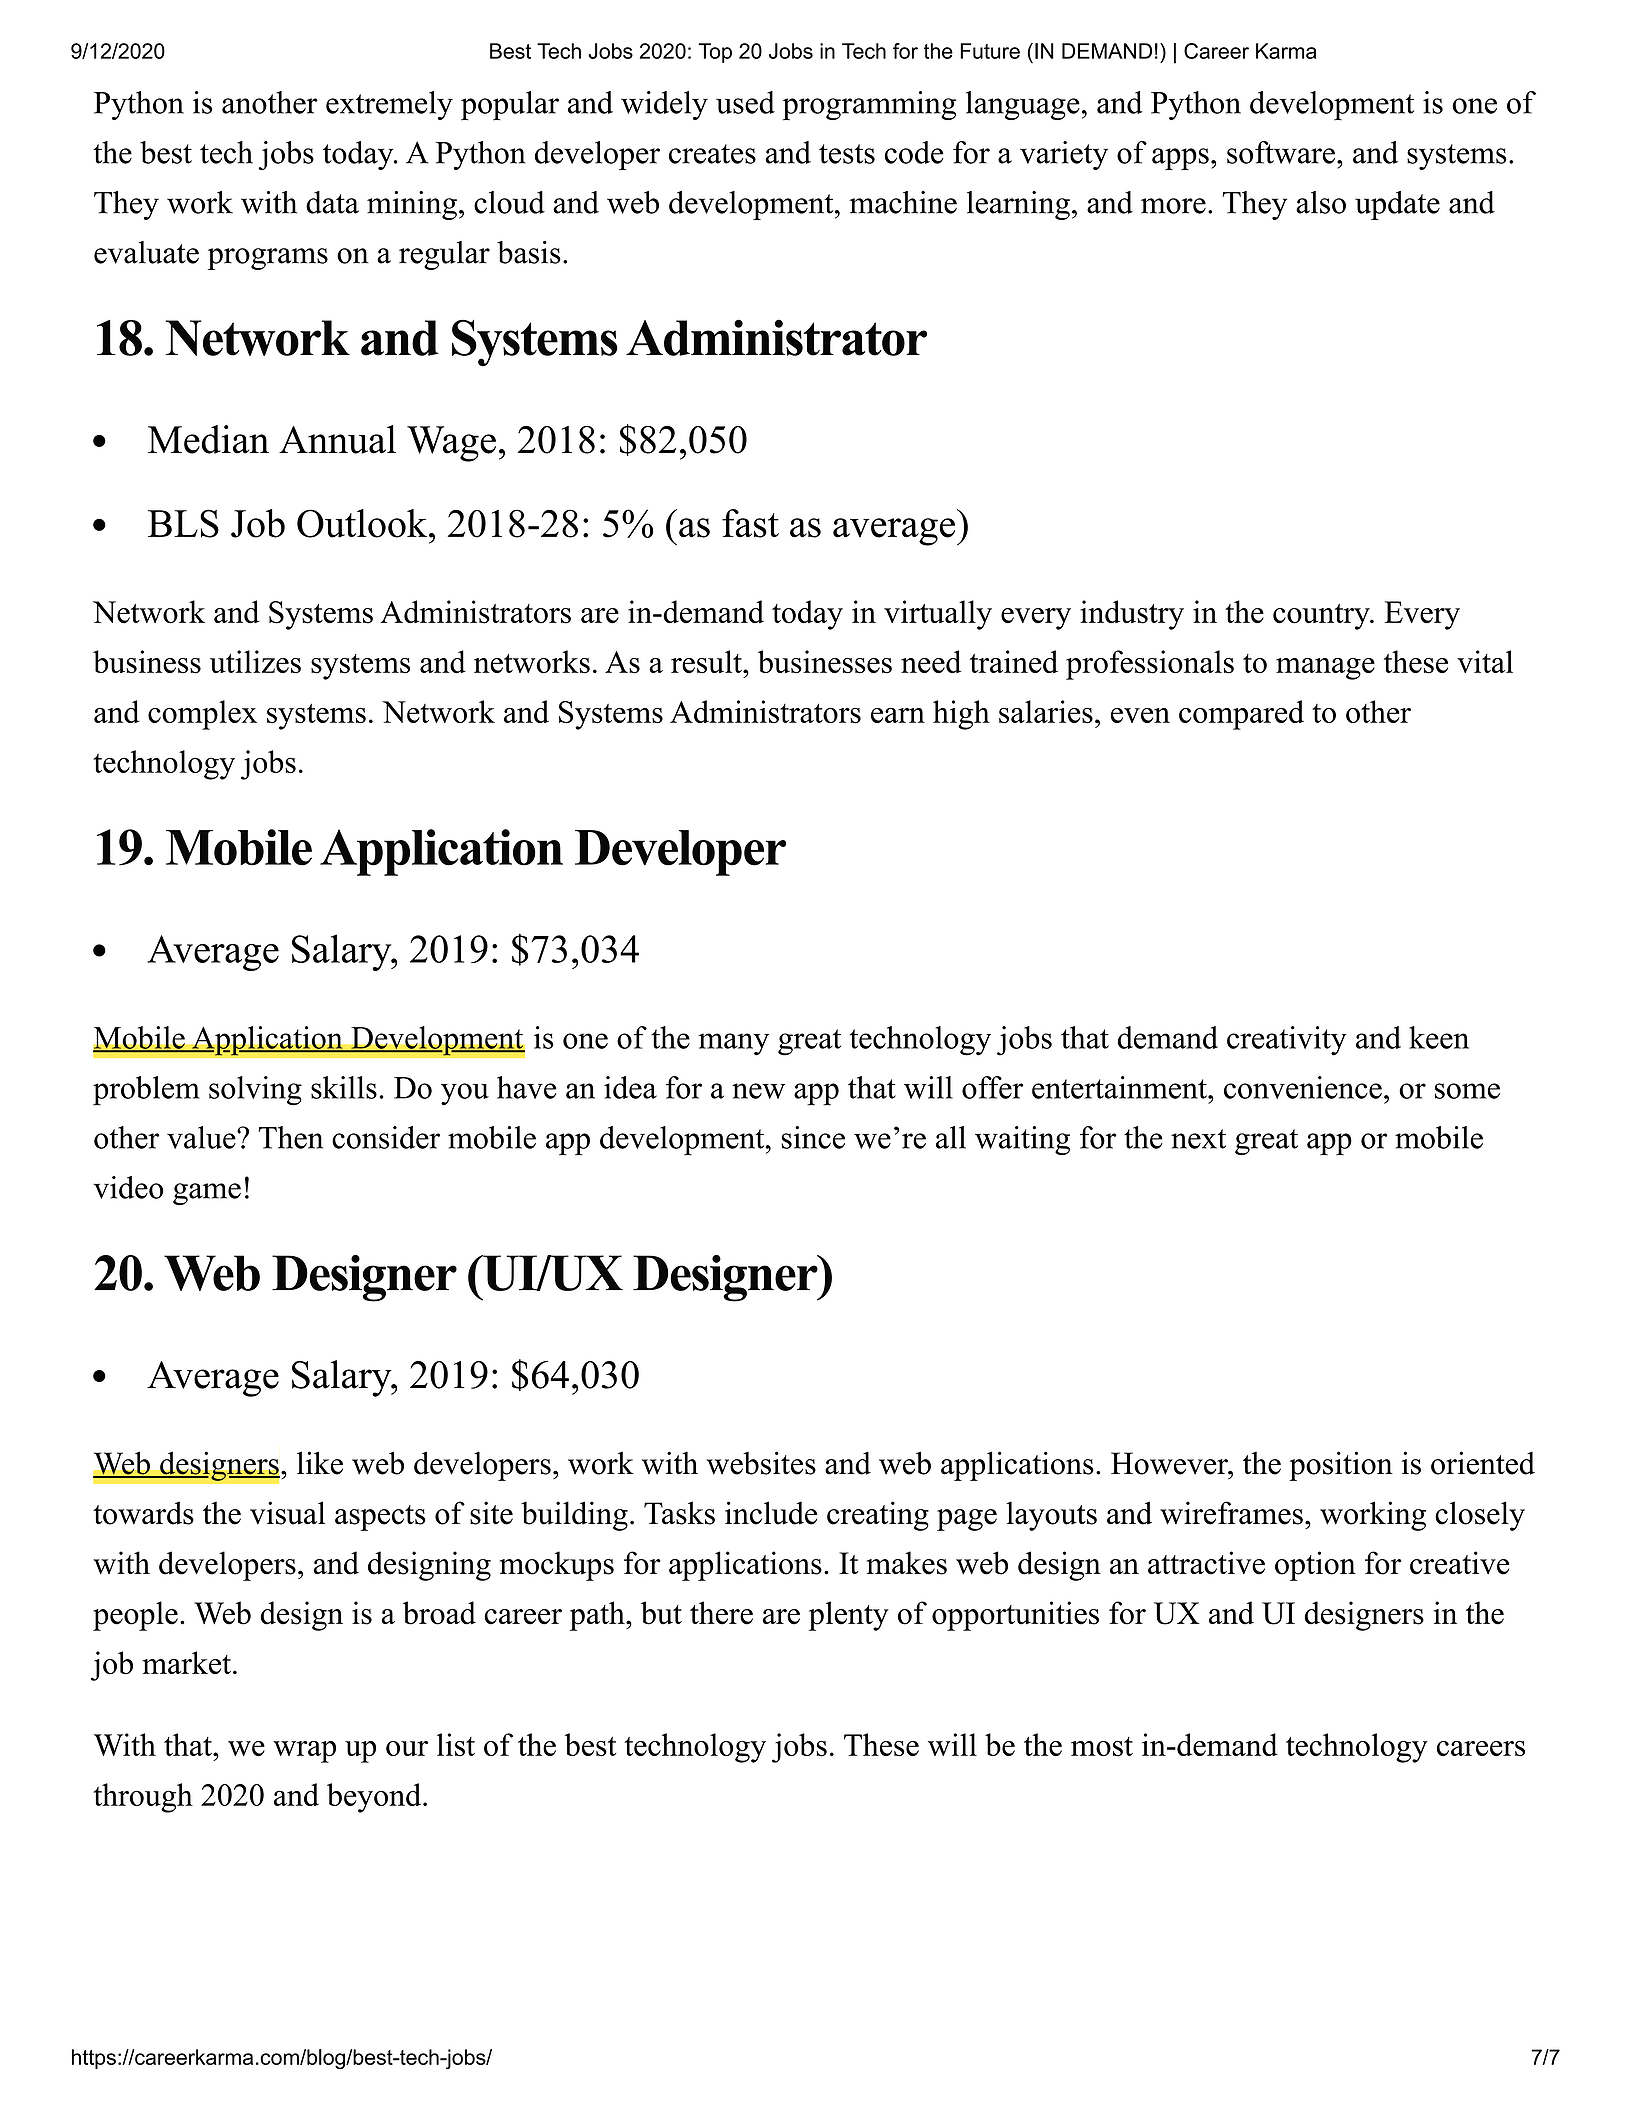 This screenshot has height=2110, width=1631. I want to click on plenty, so click(849, 1616).
